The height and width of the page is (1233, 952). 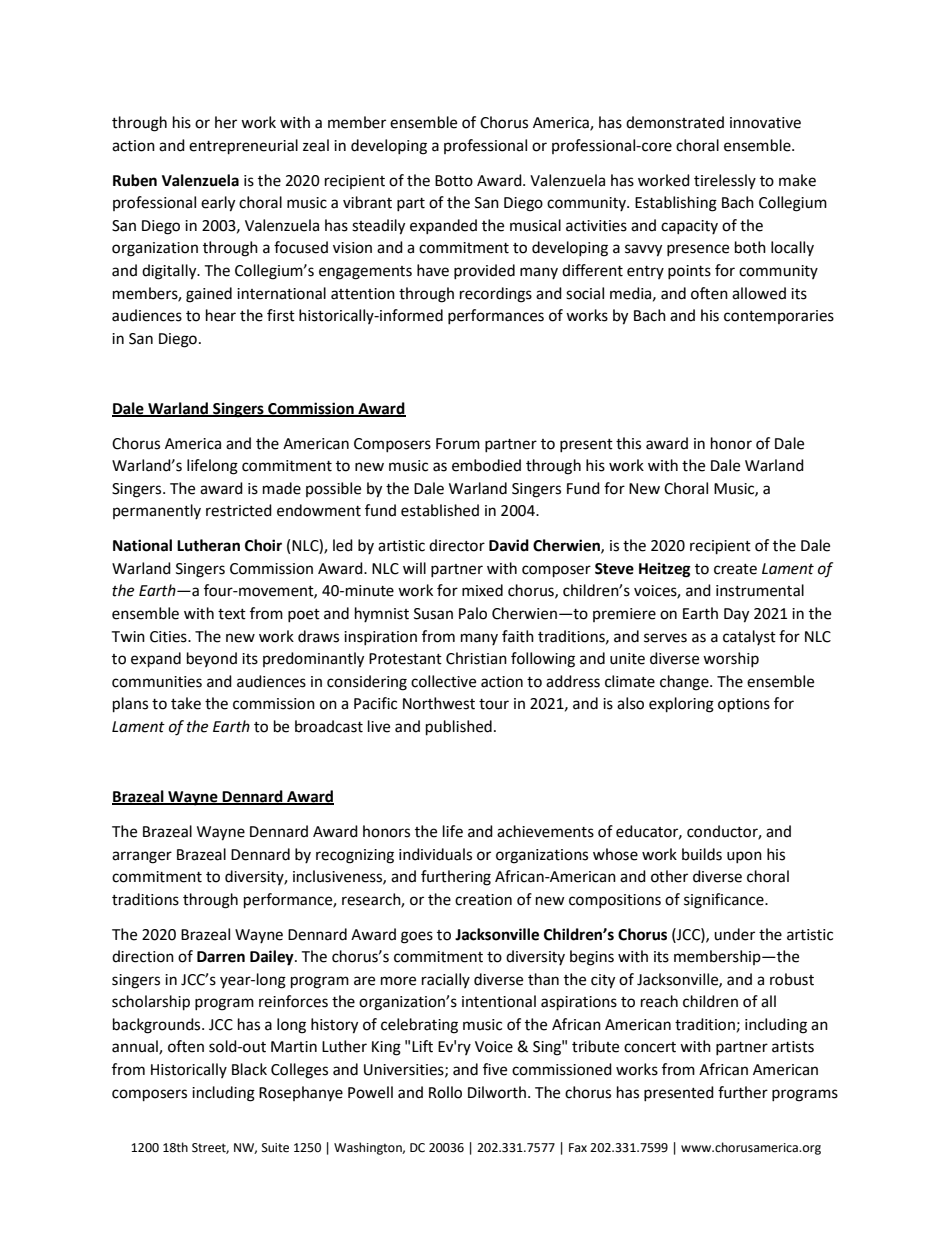 What do you see at coordinates (243, 147) in the page?
I see `entrepreneurial` at bounding box center [243, 147].
